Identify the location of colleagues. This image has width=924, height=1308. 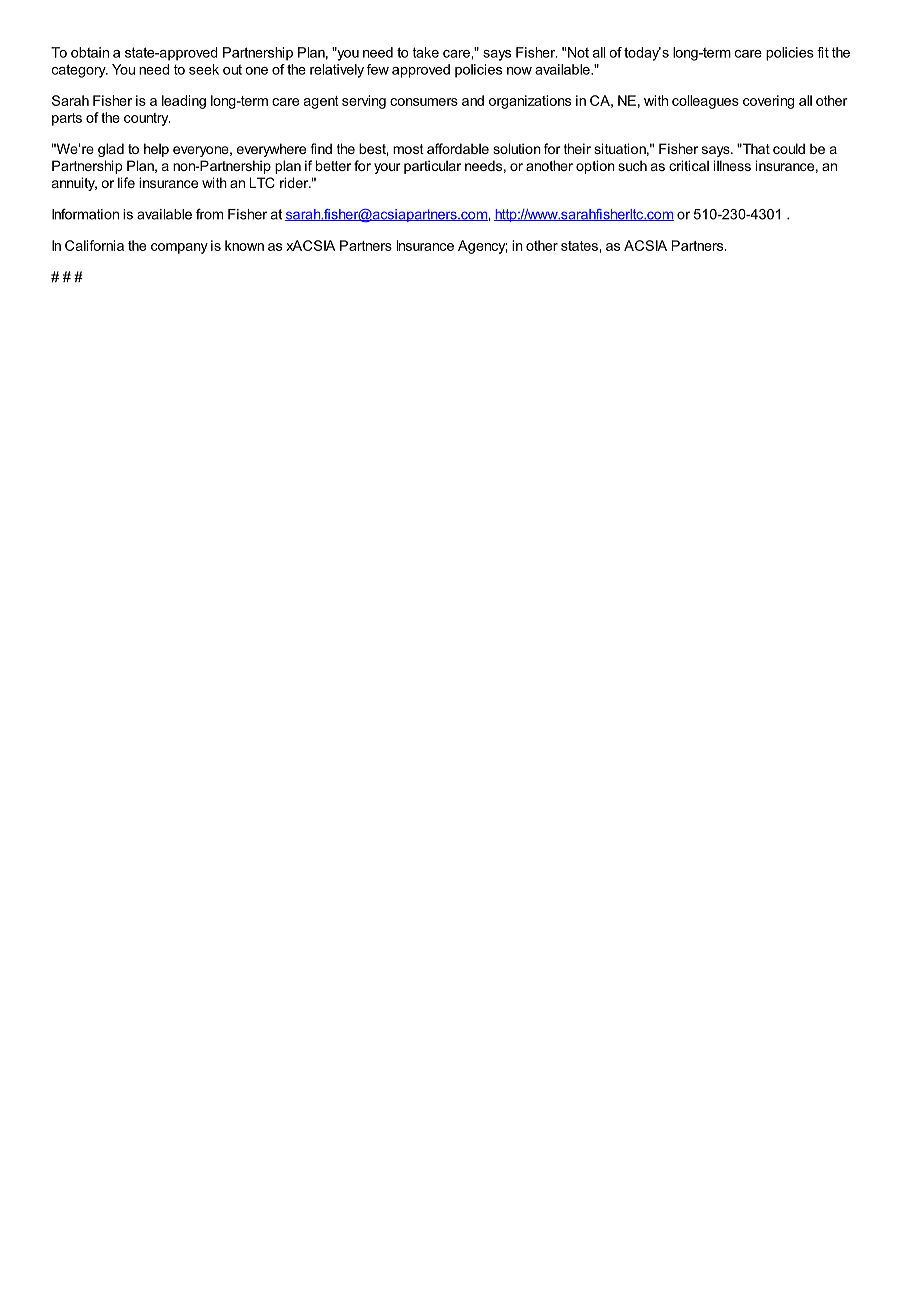
(705, 102).
